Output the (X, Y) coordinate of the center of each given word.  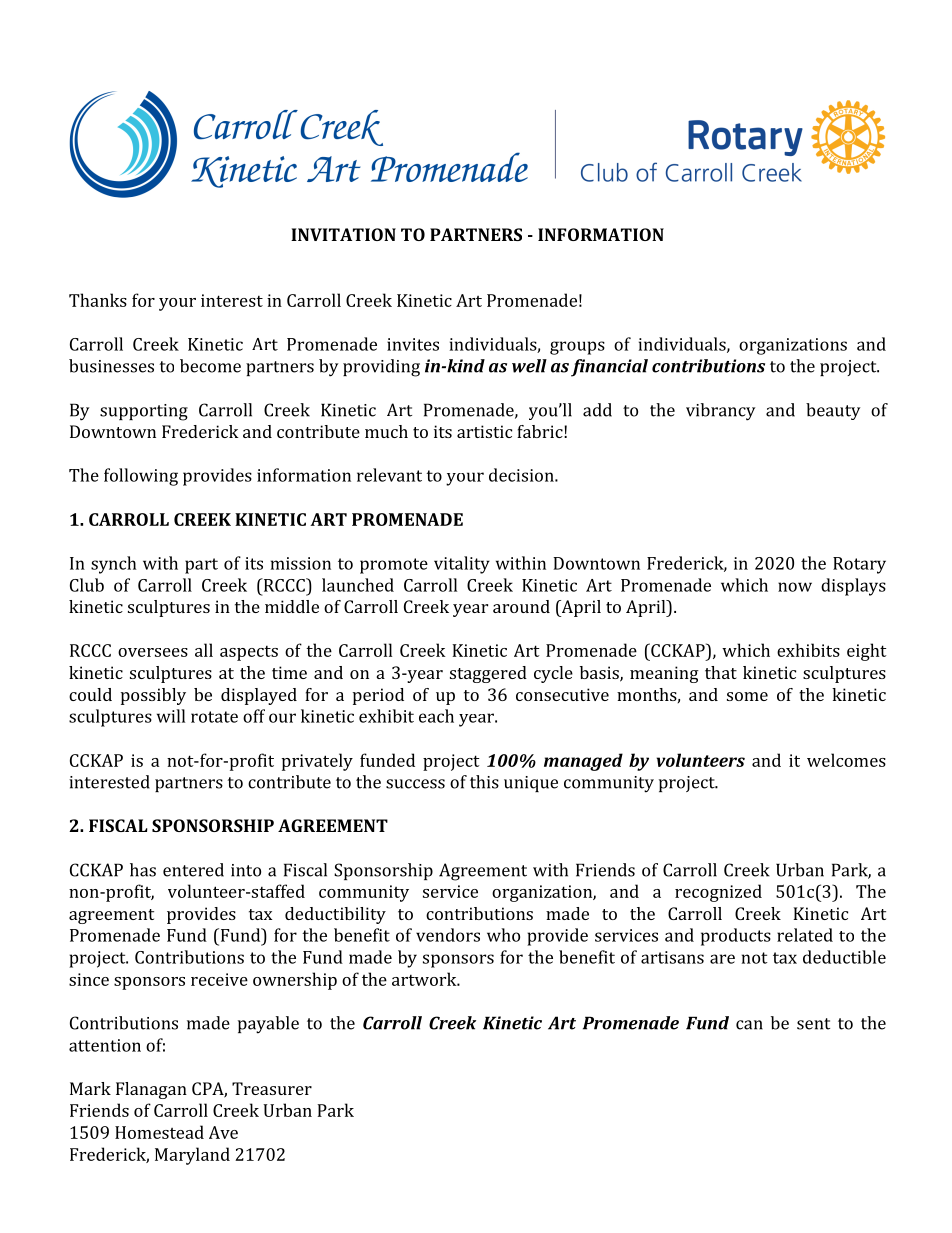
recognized (718, 893)
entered (193, 870)
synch (114, 565)
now (795, 587)
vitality (462, 565)
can (749, 1025)
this (484, 782)
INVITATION (343, 234)
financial (609, 368)
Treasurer (272, 1088)
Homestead (159, 1132)
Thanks (98, 300)
